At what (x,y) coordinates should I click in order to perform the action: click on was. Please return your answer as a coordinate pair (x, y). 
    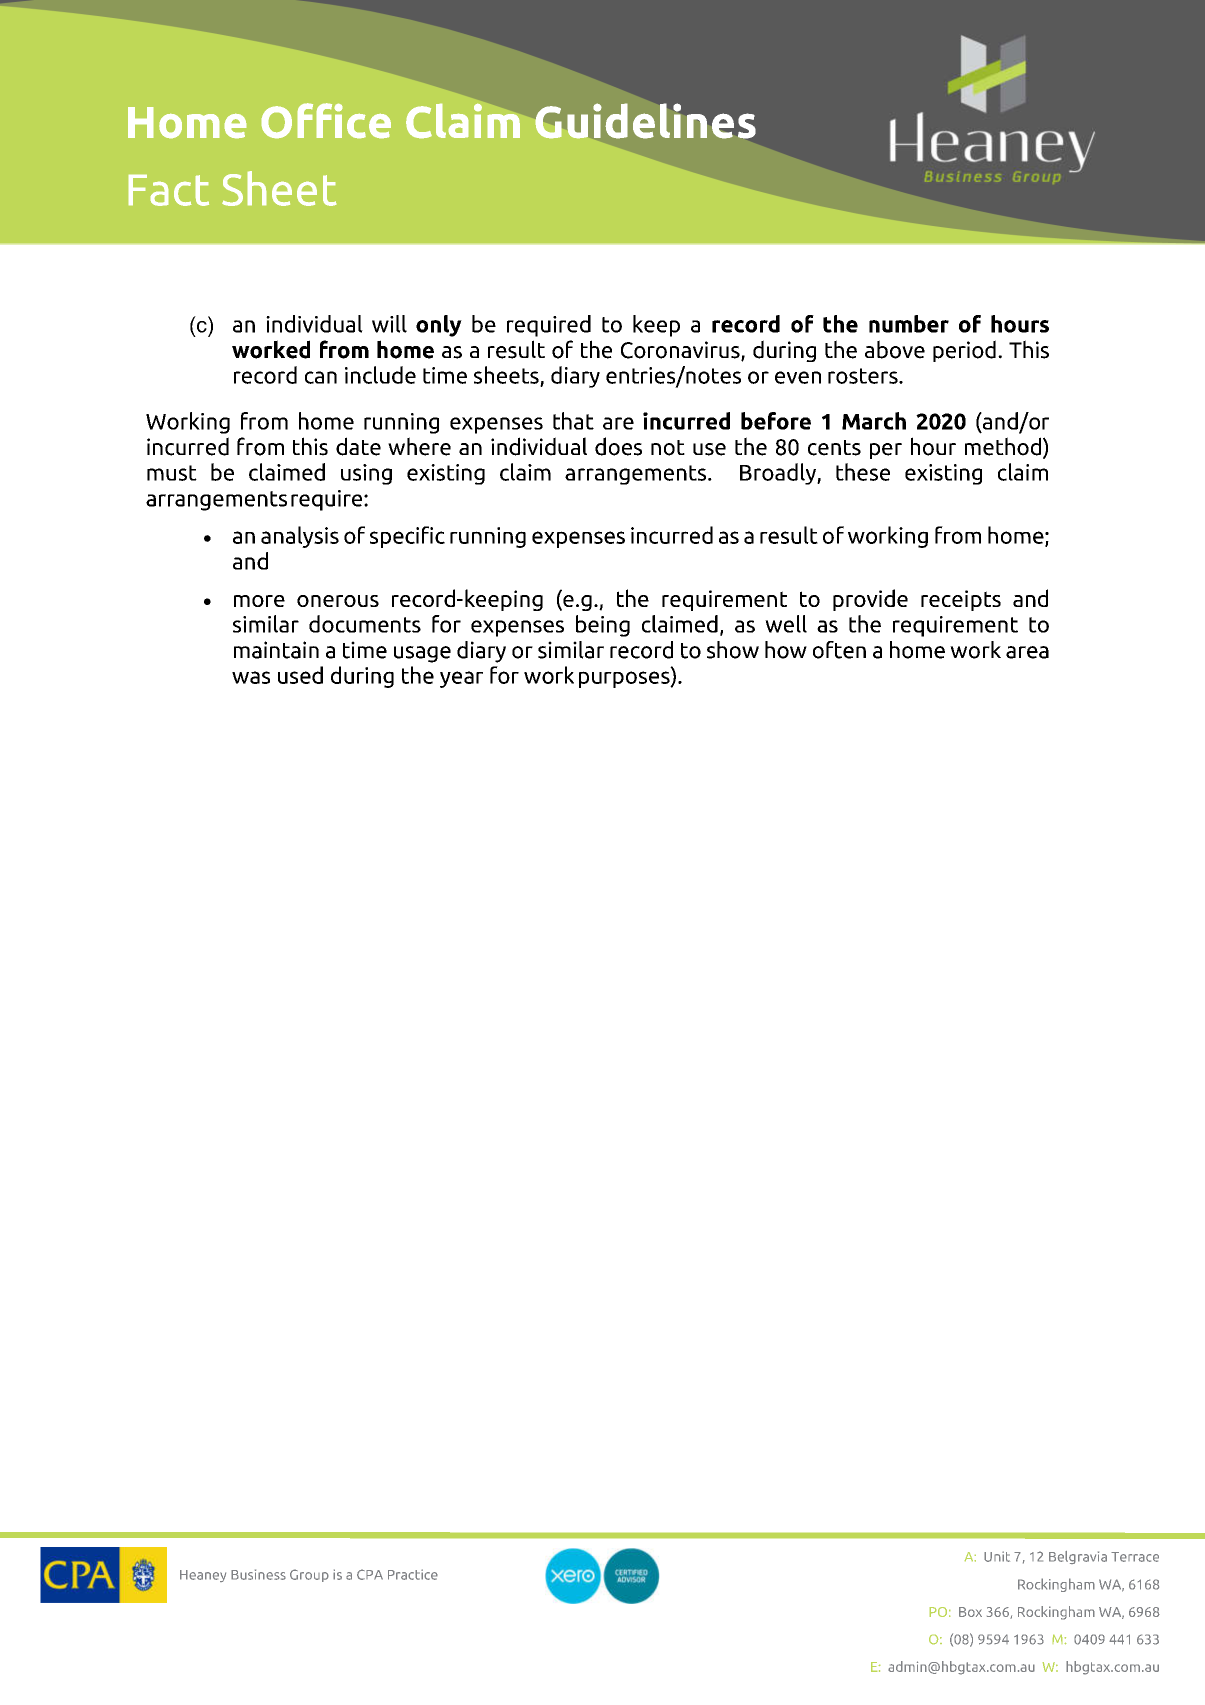
    Looking at the image, I should click on (251, 677).
